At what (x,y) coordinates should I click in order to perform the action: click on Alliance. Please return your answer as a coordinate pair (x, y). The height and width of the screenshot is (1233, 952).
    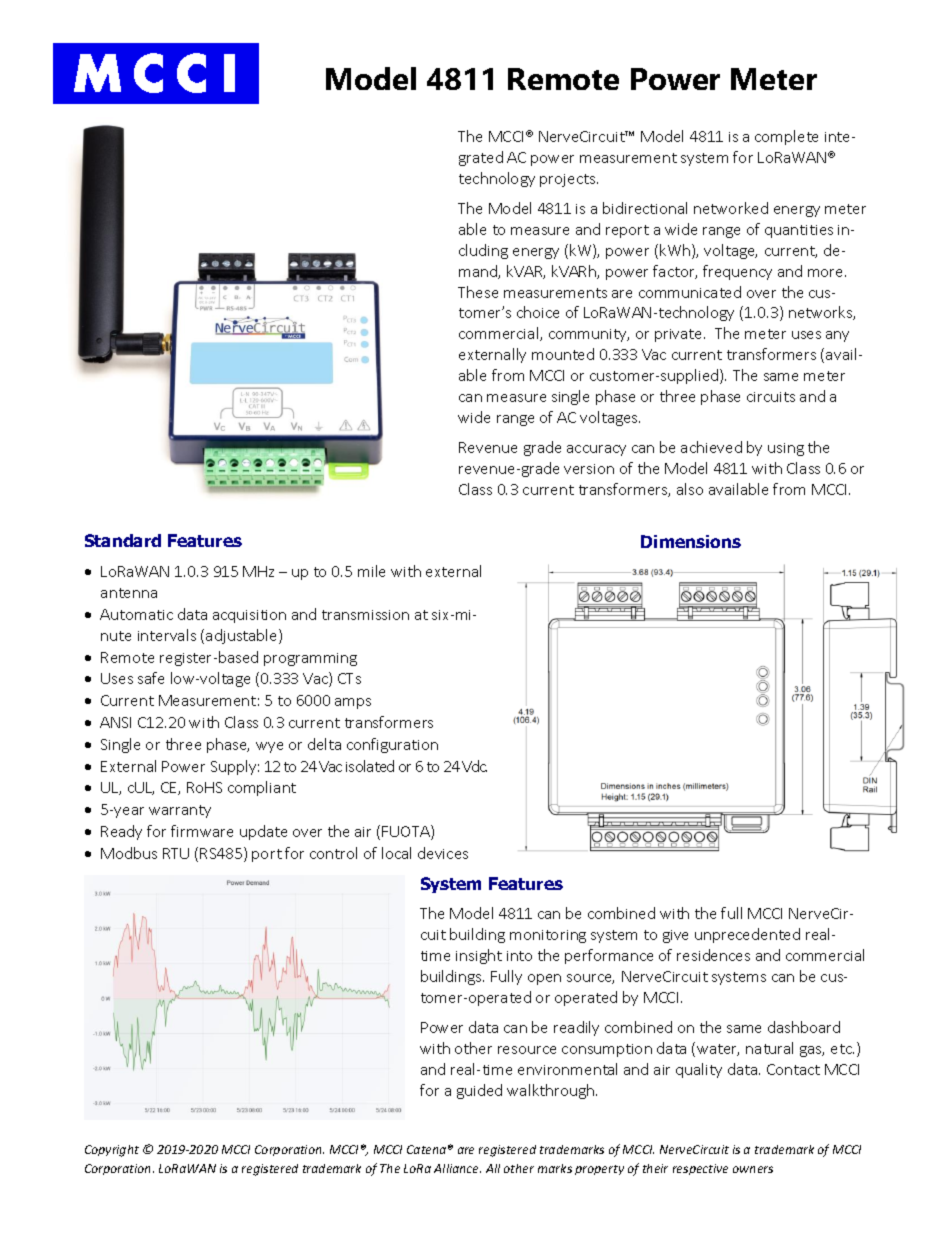
    Looking at the image, I should click on (457, 1168).
